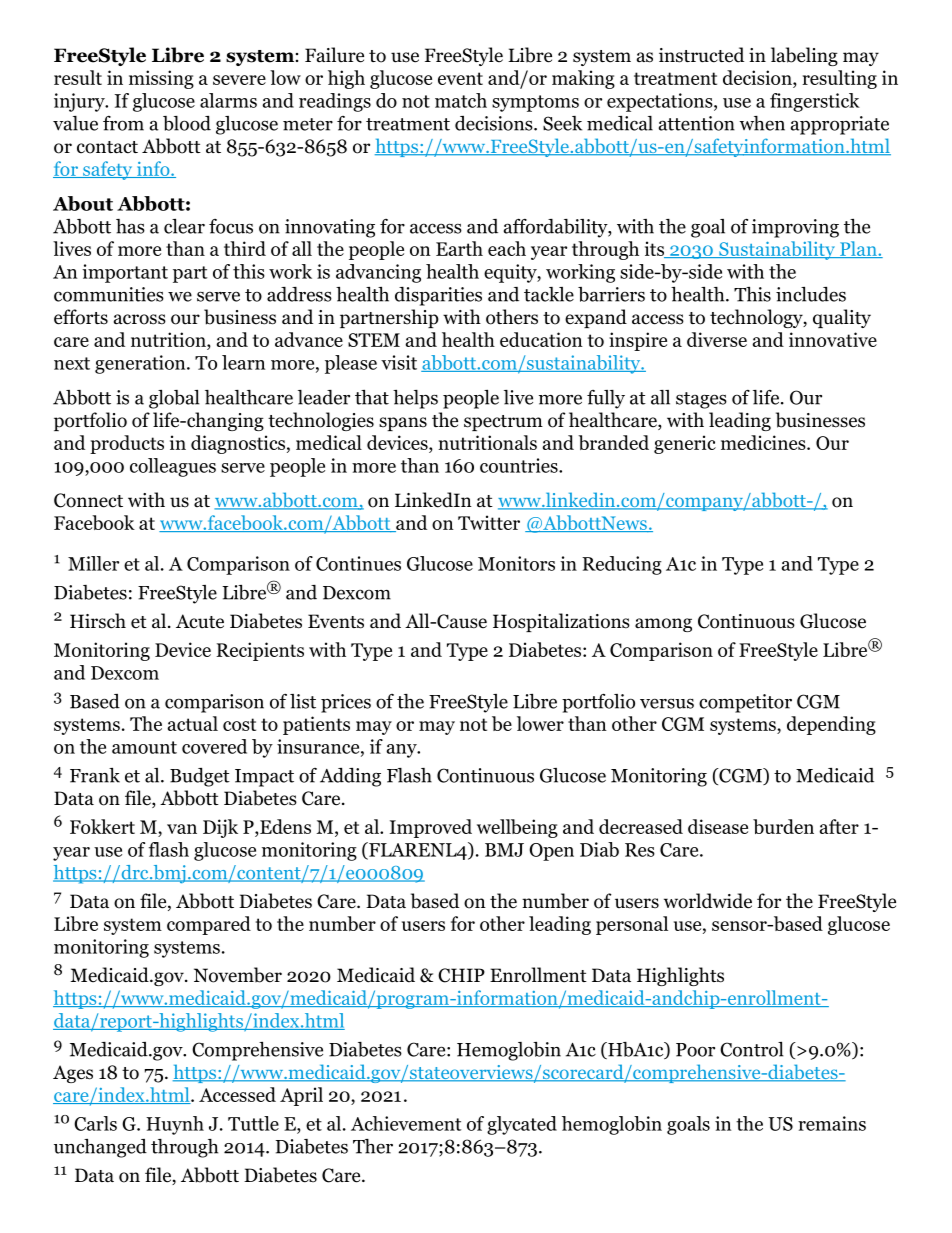 The image size is (952, 1233). I want to click on compared, so click(209, 925).
